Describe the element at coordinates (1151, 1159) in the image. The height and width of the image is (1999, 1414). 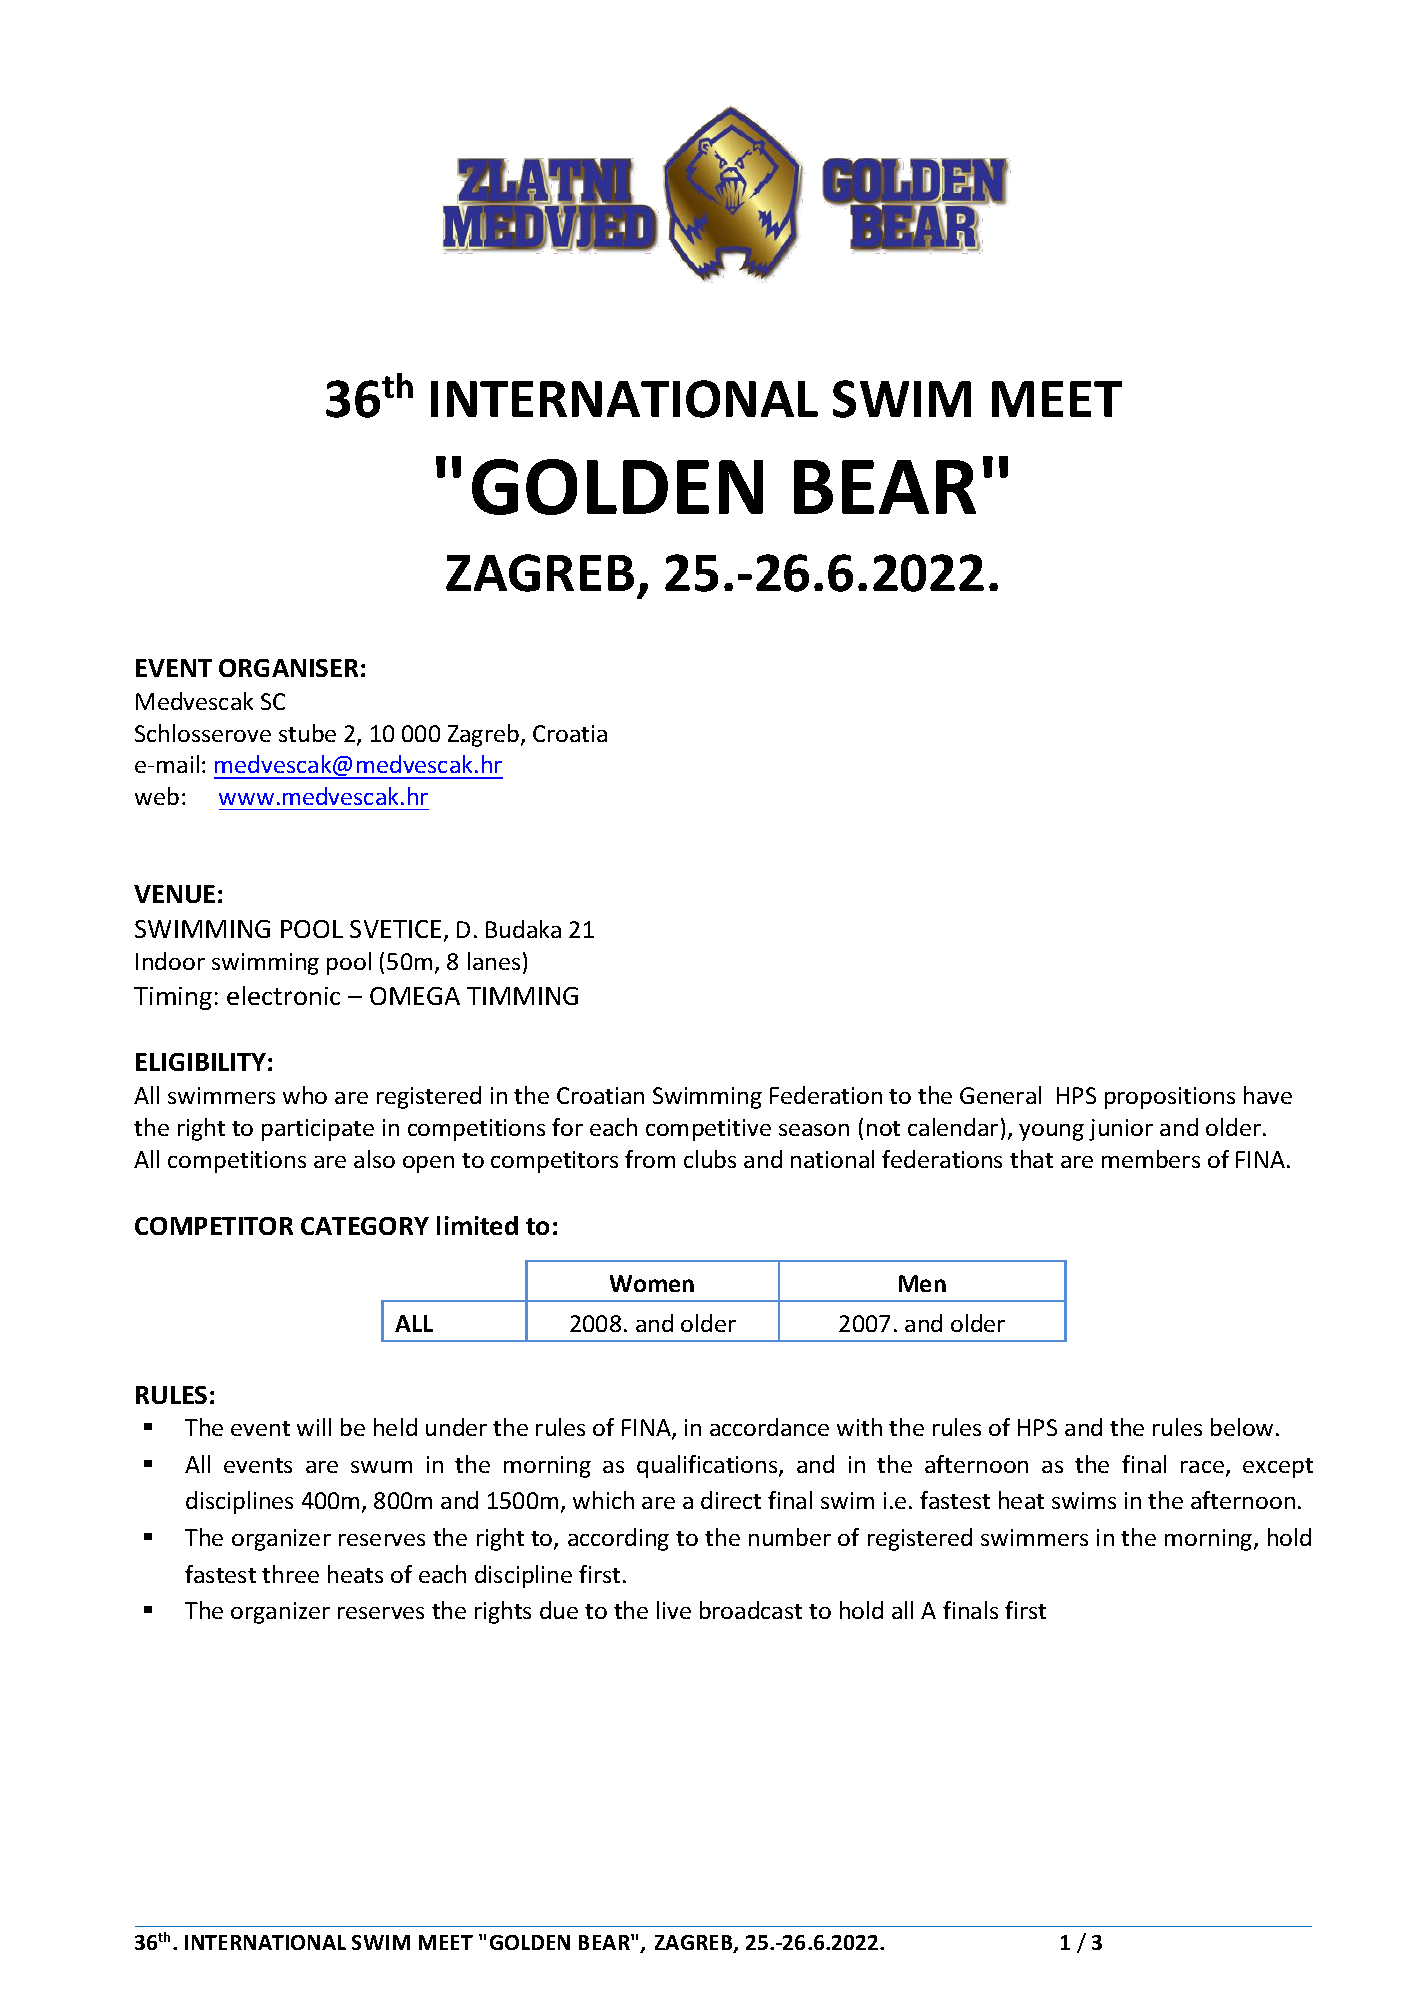
I see `members` at that location.
